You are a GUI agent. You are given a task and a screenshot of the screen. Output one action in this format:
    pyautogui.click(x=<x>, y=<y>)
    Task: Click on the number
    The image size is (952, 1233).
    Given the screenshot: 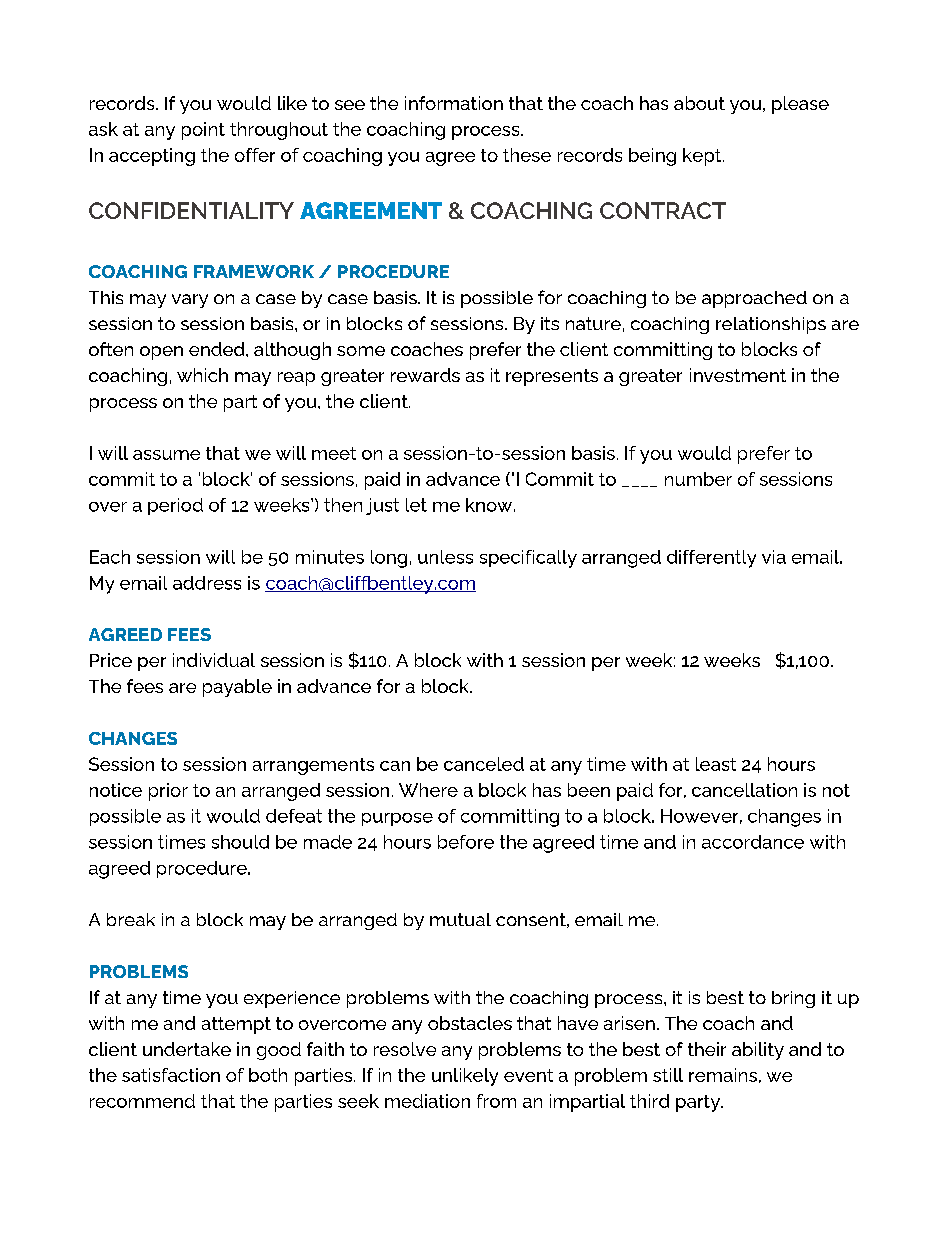 What is the action you would take?
    pyautogui.click(x=698, y=479)
